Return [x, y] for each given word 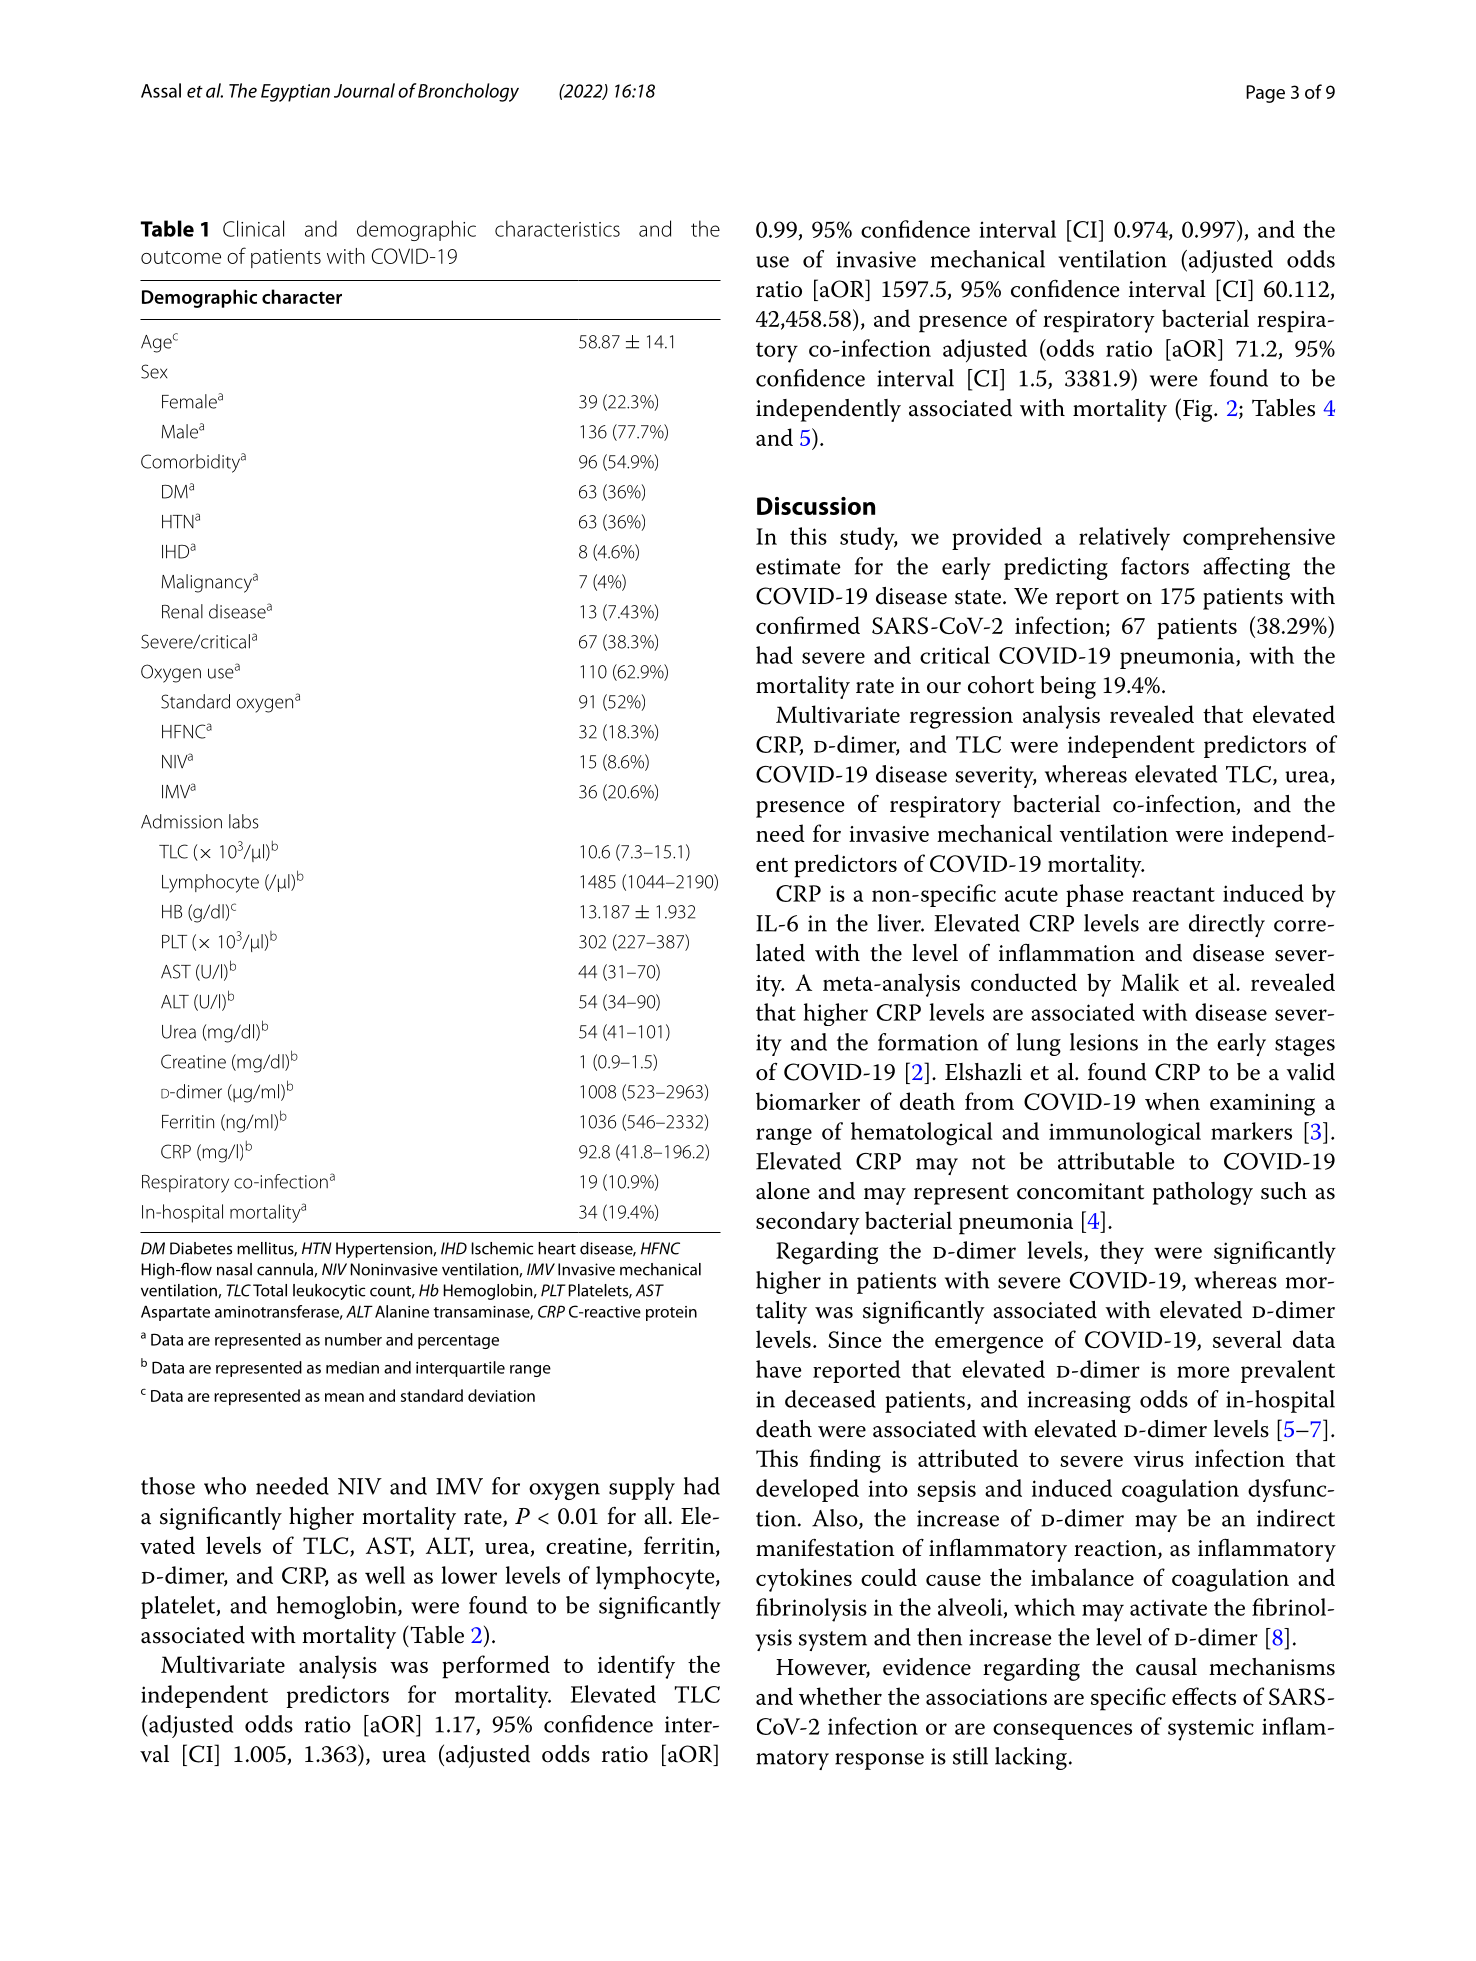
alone [783, 1191]
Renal [182, 611]
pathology [1203, 1193]
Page [1265, 94]
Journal [364, 90]
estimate [798, 566]
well [385, 1575]
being [1068, 687]
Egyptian [295, 93]
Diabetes [201, 1248]
